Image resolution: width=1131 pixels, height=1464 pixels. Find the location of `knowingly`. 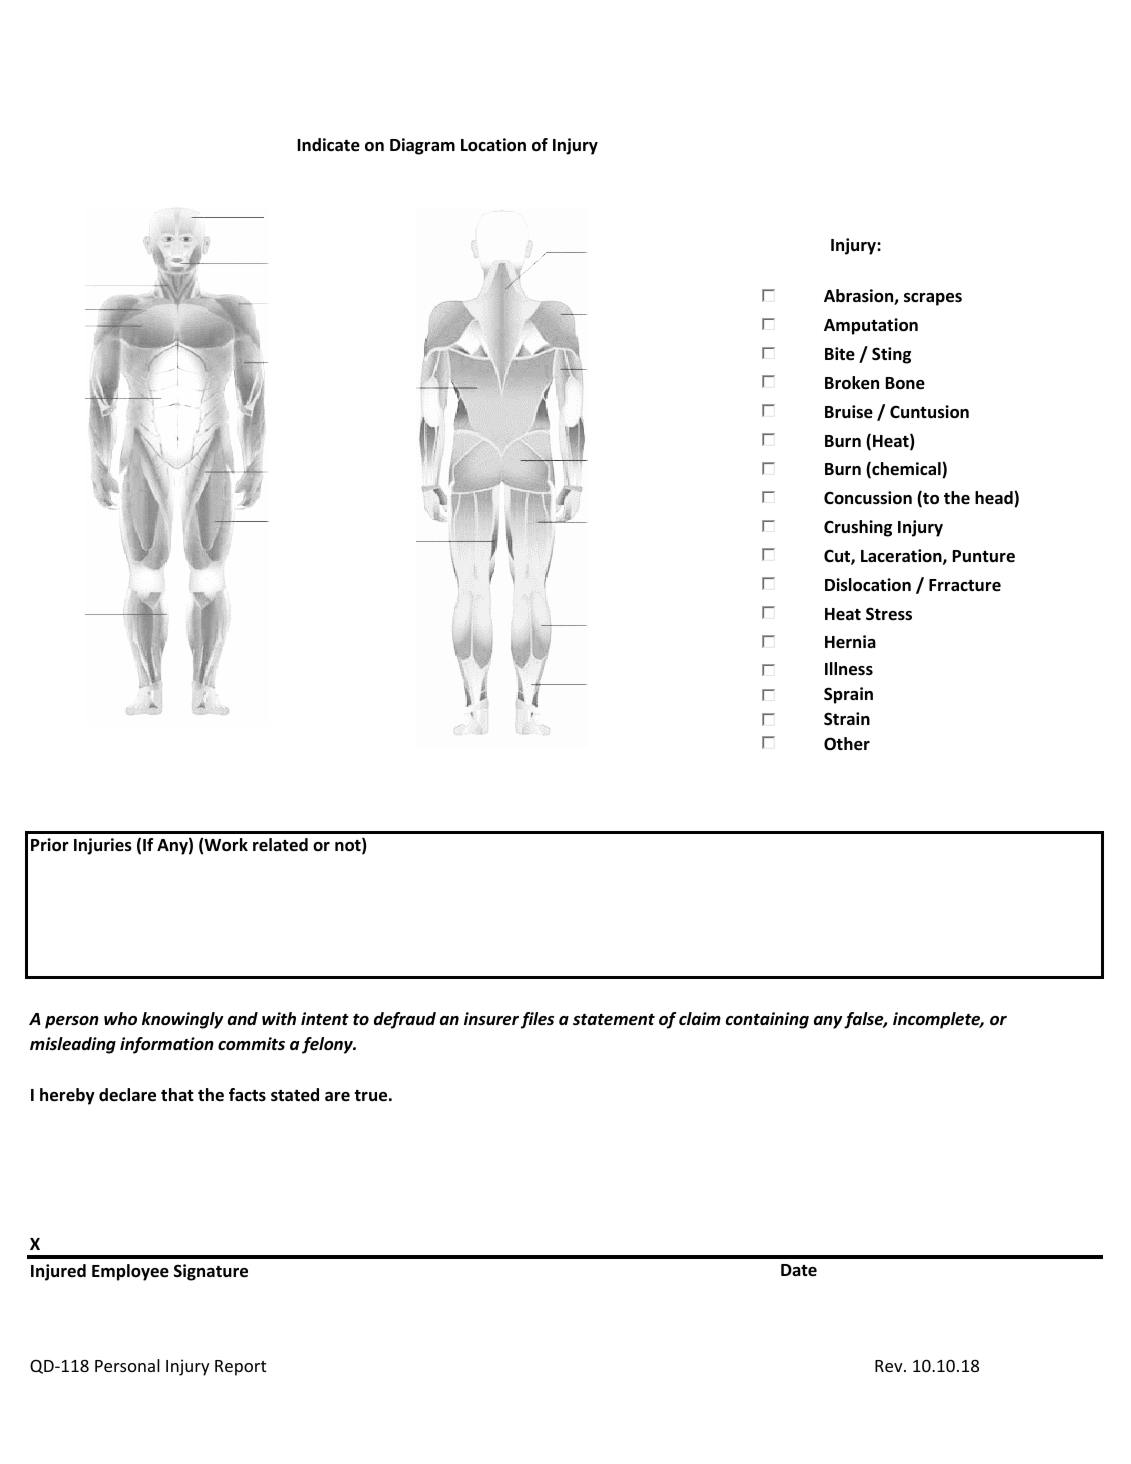

knowingly is located at coordinates (183, 1020).
